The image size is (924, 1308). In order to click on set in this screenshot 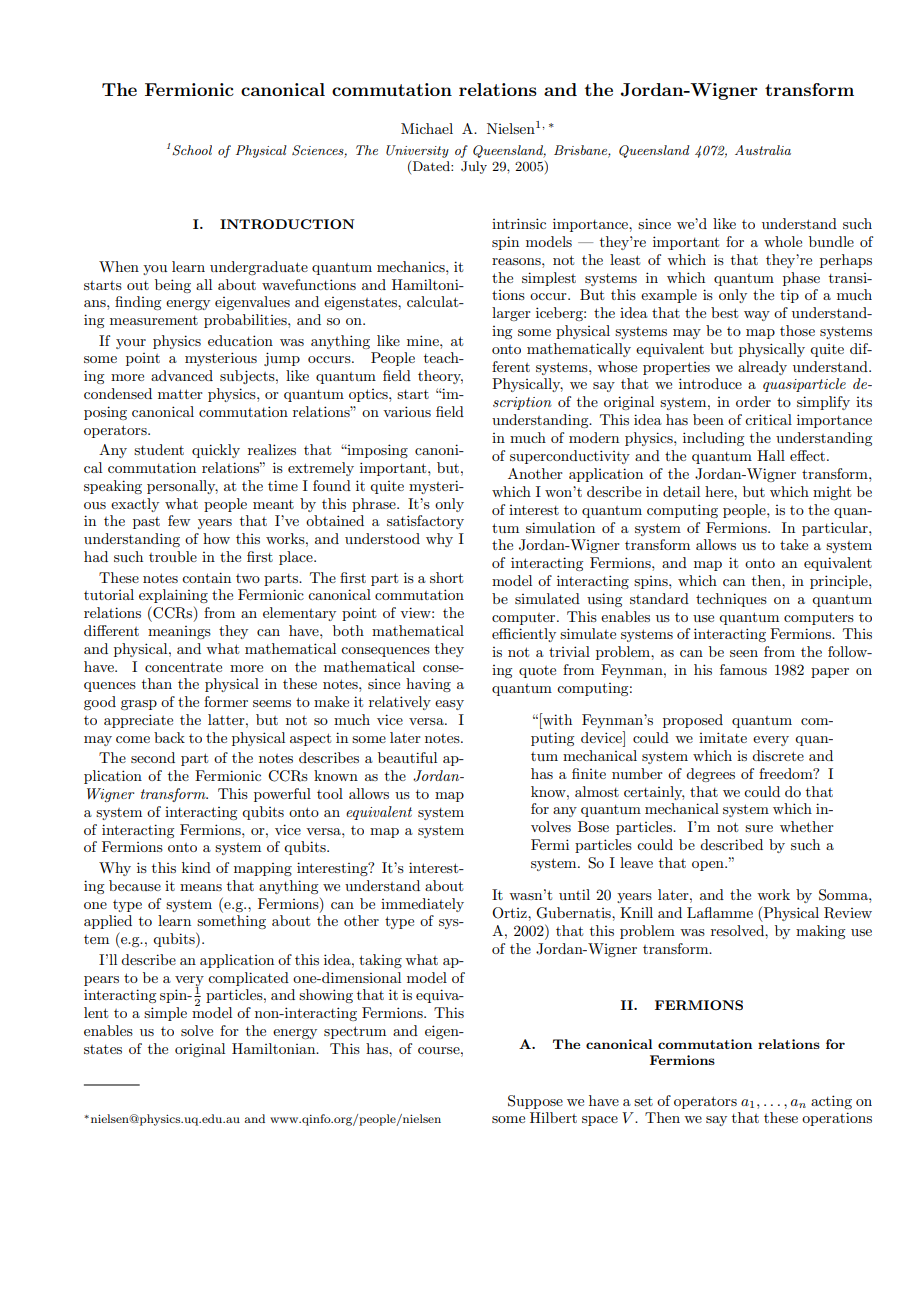, I will do `click(643, 1101)`.
